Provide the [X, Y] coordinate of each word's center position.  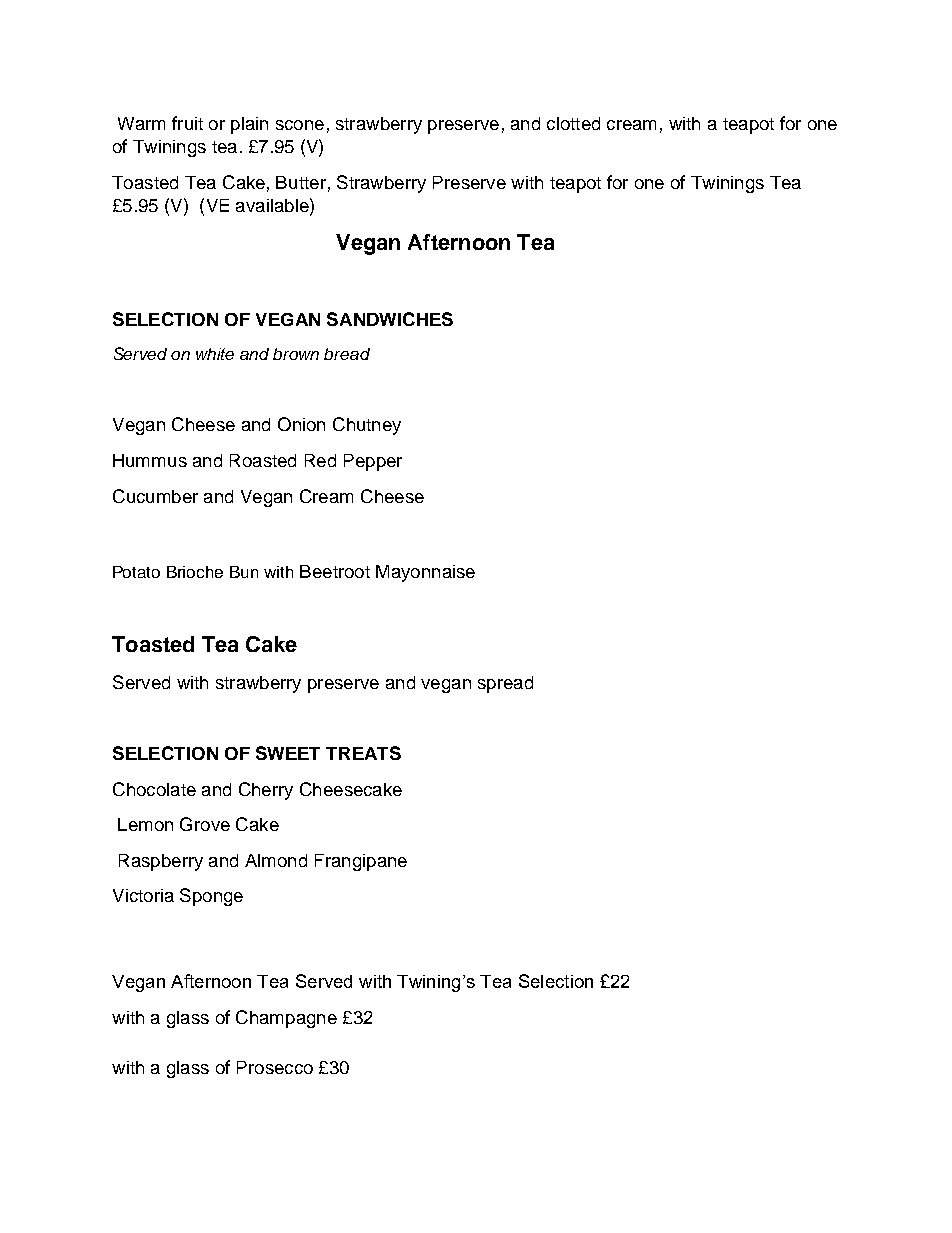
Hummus [150, 460]
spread [505, 684]
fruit [187, 123]
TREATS [363, 753]
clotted [573, 123]
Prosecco [275, 1067]
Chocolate [154, 789]
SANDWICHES [390, 319]
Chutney [367, 426]
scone [300, 125]
